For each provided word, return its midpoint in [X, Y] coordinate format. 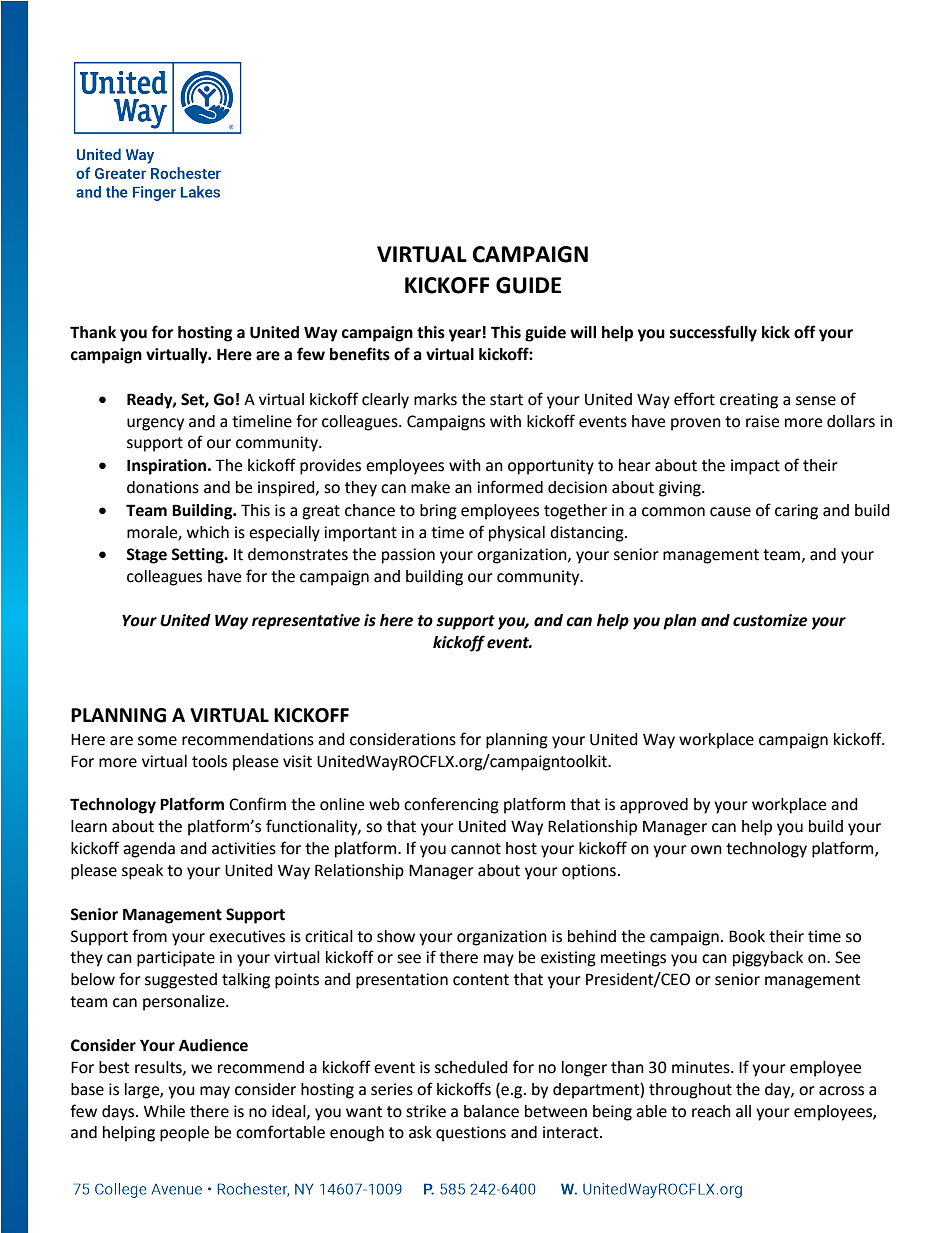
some [157, 741]
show [396, 936]
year [465, 335]
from [149, 936]
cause [730, 512]
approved [654, 806]
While [164, 1111]
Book [747, 936]
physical [517, 534]
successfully [713, 333]
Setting [198, 556]
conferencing [451, 805]
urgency [155, 424]
